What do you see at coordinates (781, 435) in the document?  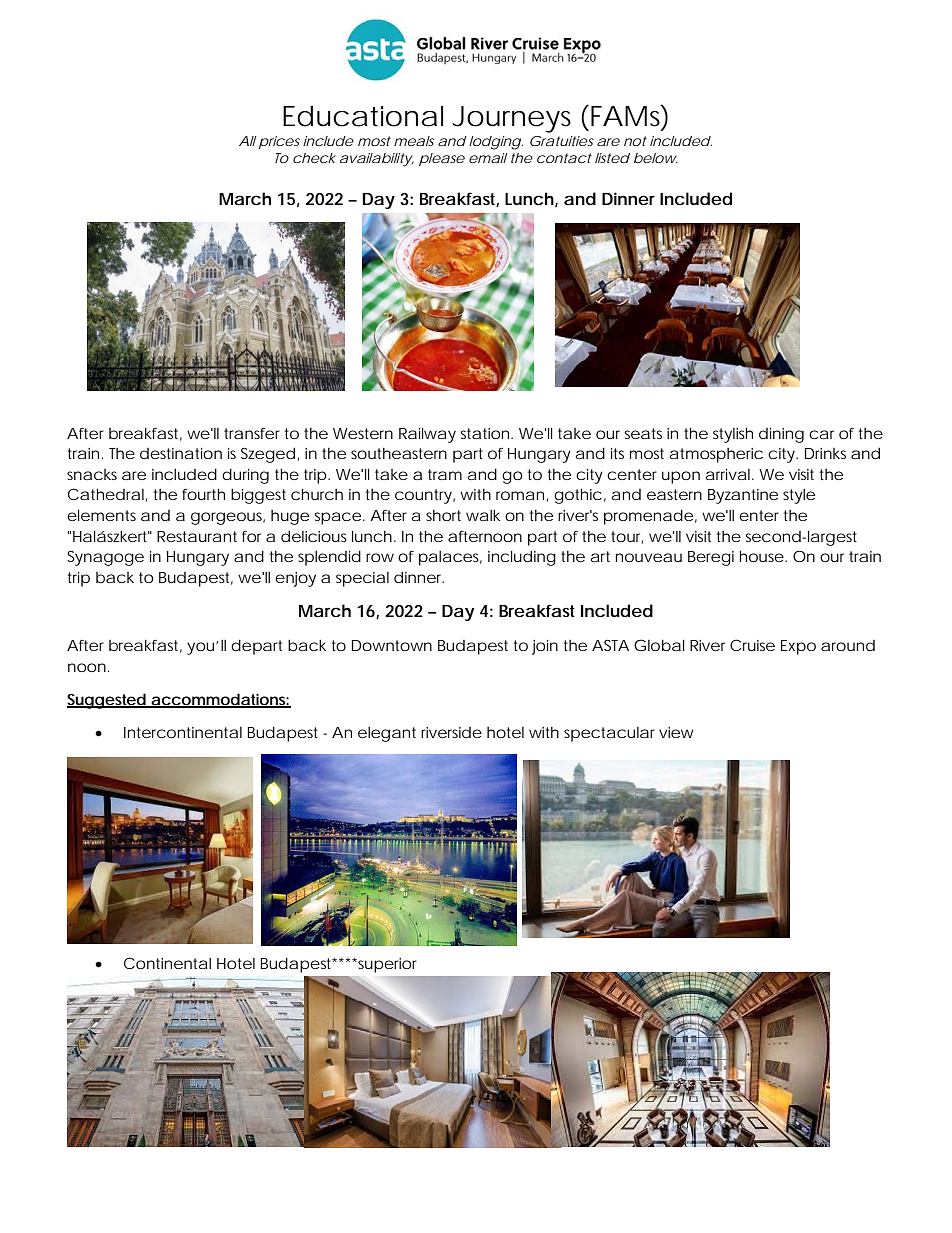 I see `dining` at bounding box center [781, 435].
